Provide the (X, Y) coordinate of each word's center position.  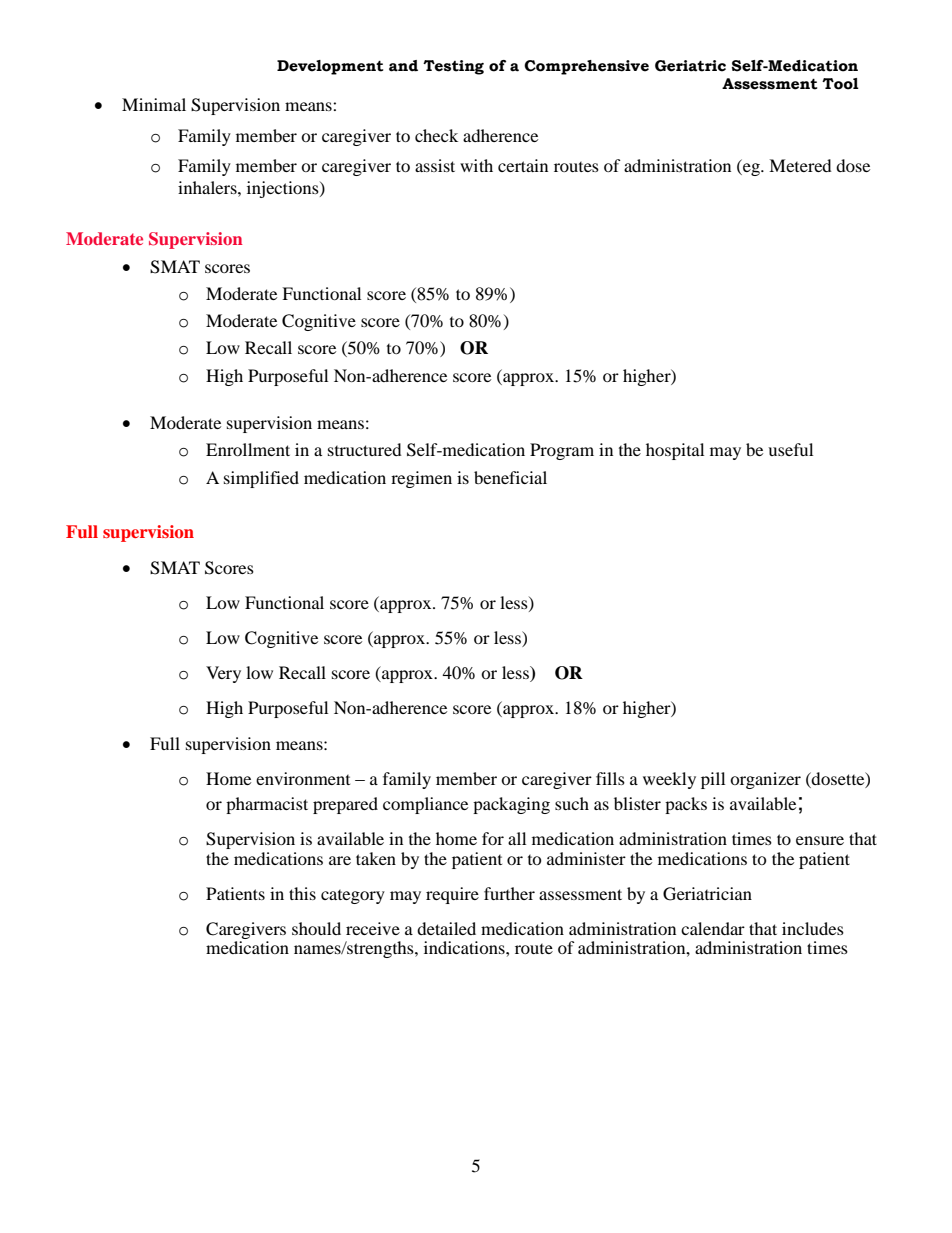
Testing (453, 67)
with (476, 165)
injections (284, 189)
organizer (765, 780)
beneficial (510, 477)
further (509, 893)
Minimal (154, 104)
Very (223, 674)
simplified (261, 479)
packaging (511, 805)
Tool (840, 84)
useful (790, 449)
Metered (800, 165)
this (302, 893)
